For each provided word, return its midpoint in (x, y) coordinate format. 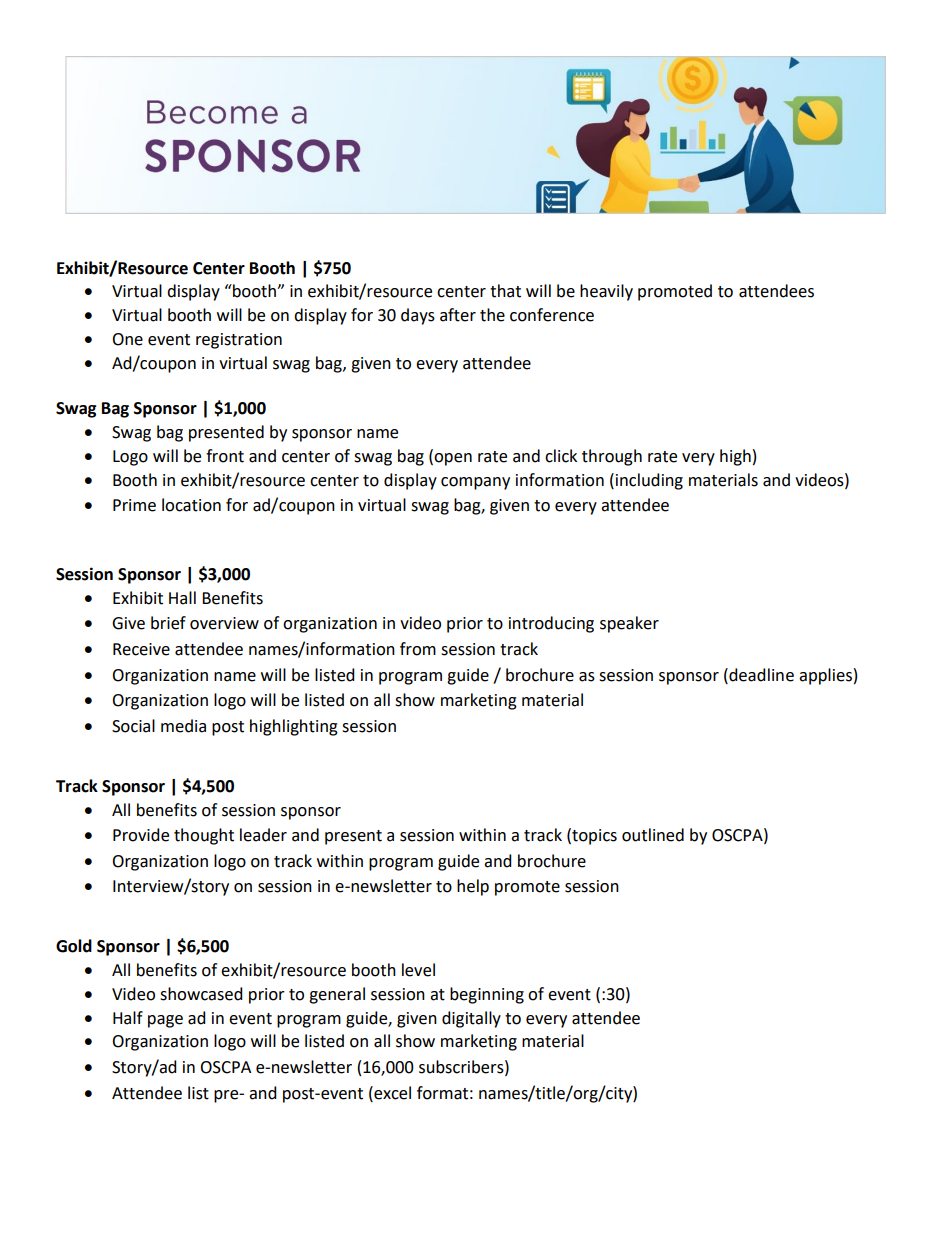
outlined (653, 835)
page (165, 1021)
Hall (182, 598)
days (418, 316)
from (418, 649)
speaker (629, 624)
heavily (606, 292)
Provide (141, 835)
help (473, 887)
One (127, 339)
